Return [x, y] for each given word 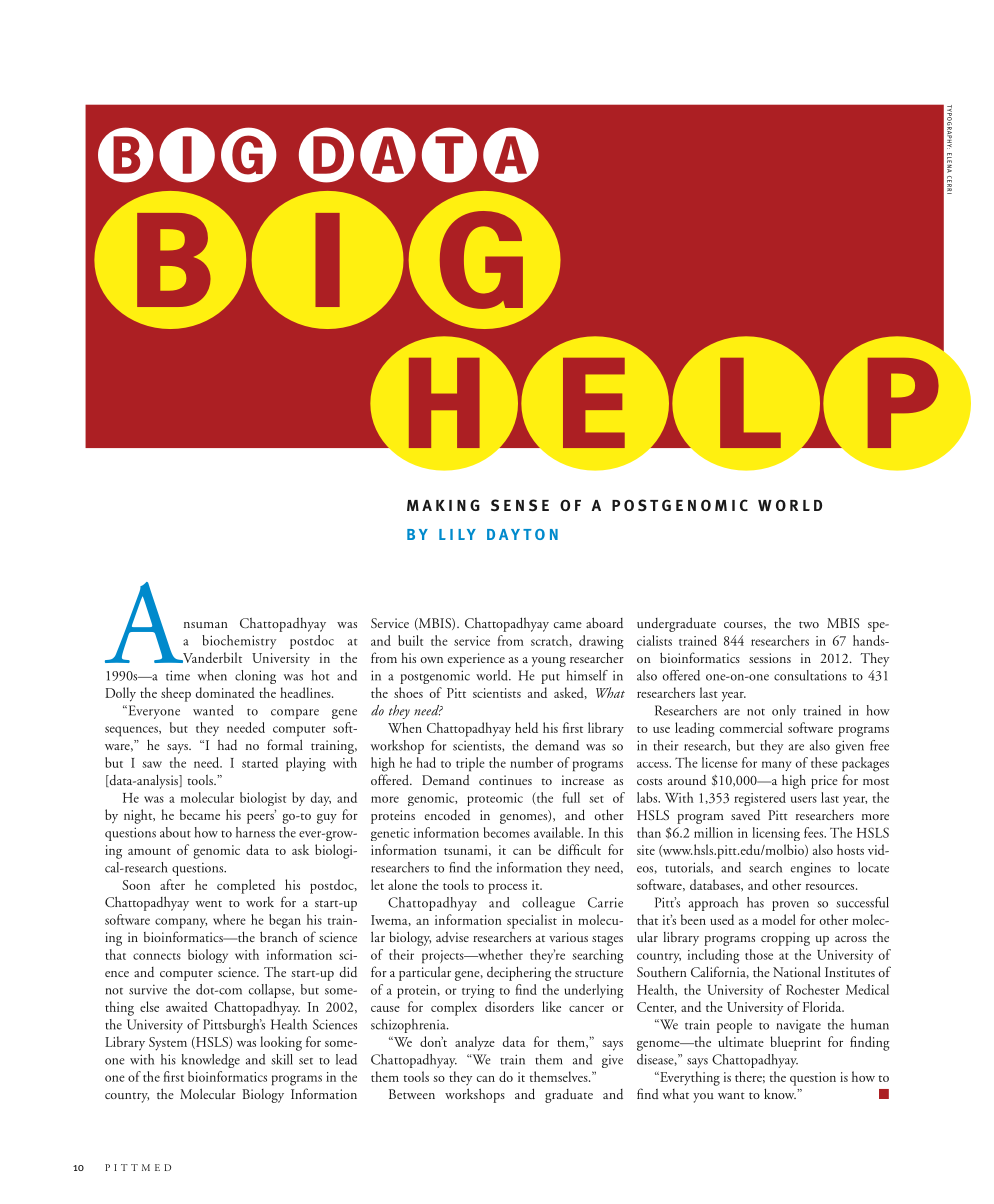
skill [282, 1059]
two [809, 624]
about [175, 832]
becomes [507, 832]
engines [811, 869]
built [410, 640]
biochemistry [239, 642]
